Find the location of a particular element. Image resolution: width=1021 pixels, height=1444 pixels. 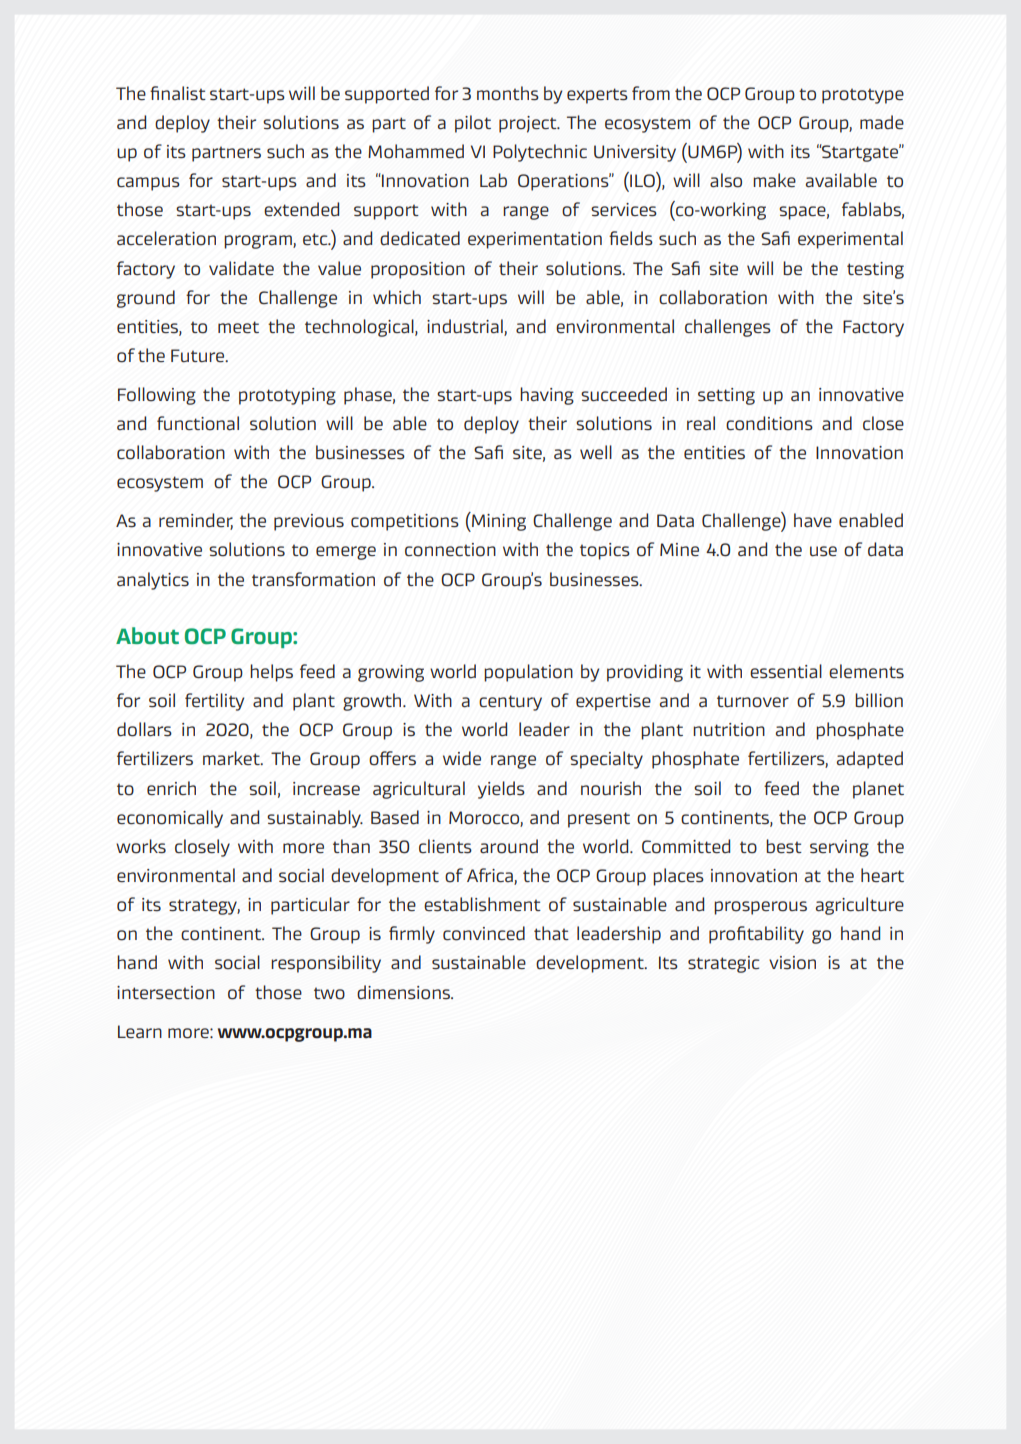

finalist is located at coordinates (178, 93).
